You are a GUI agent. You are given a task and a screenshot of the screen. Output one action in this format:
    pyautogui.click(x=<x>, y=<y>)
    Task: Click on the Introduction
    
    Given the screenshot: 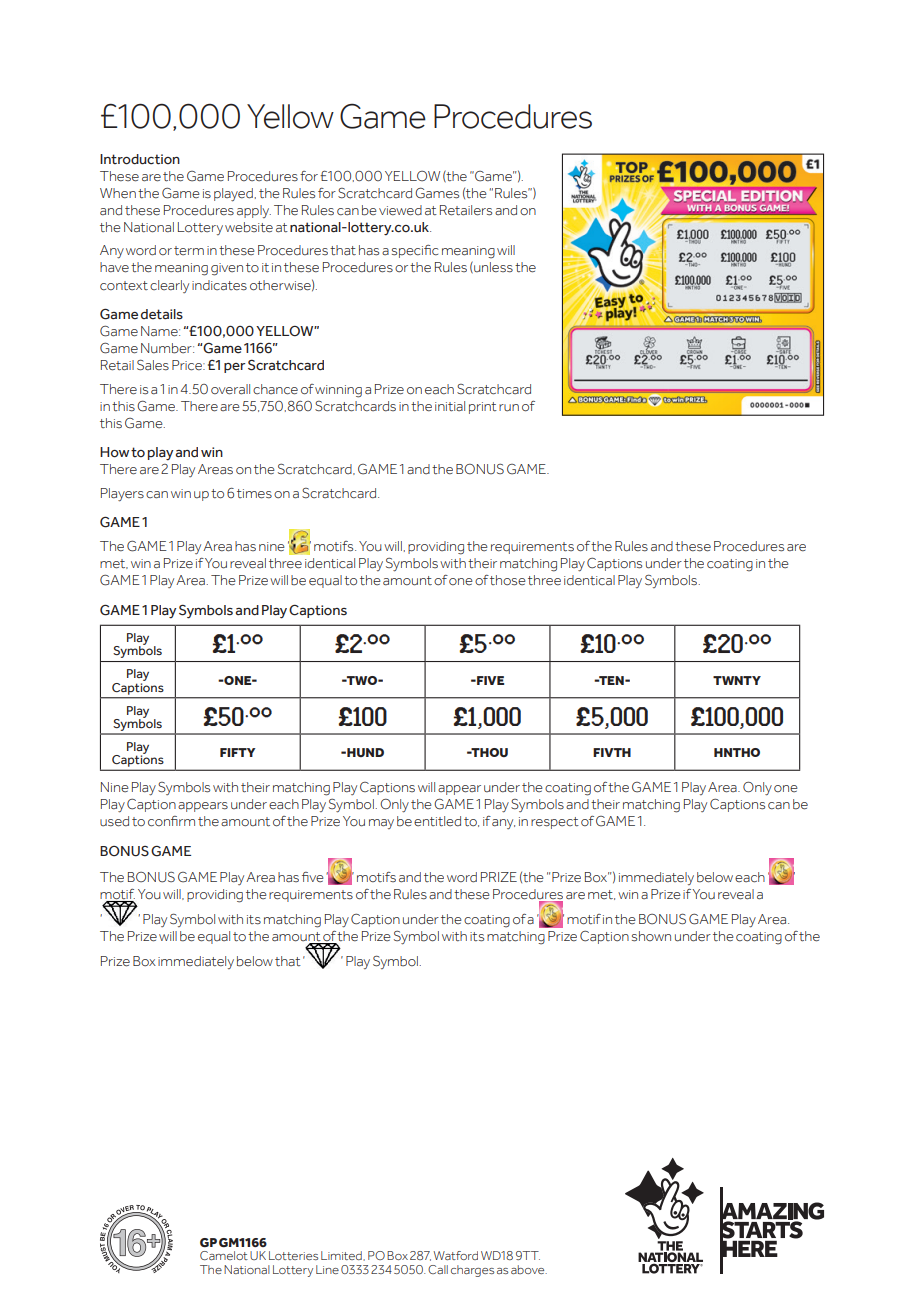 What is the action you would take?
    pyautogui.click(x=140, y=159)
